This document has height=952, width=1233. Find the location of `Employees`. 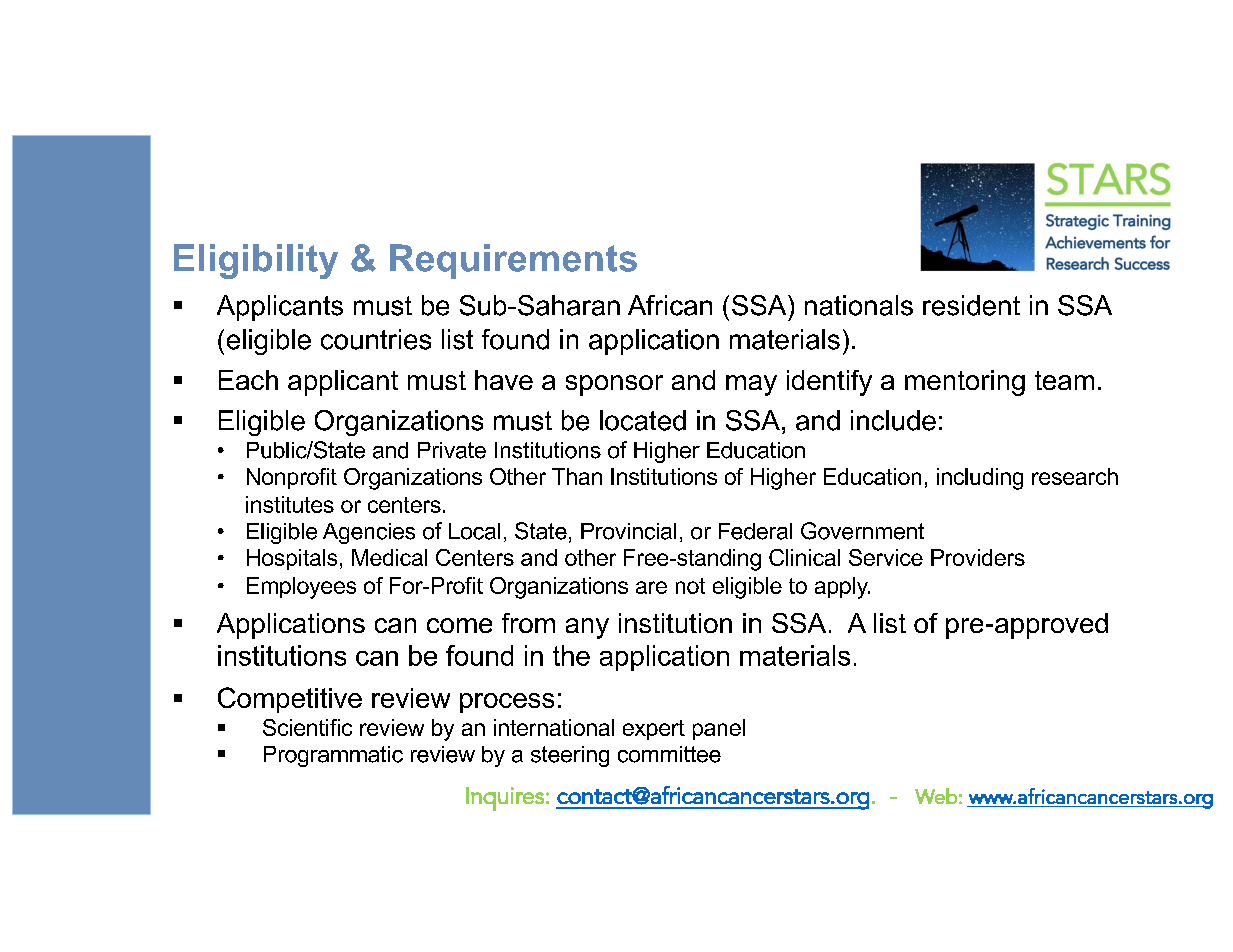

Employees is located at coordinates (301, 588).
